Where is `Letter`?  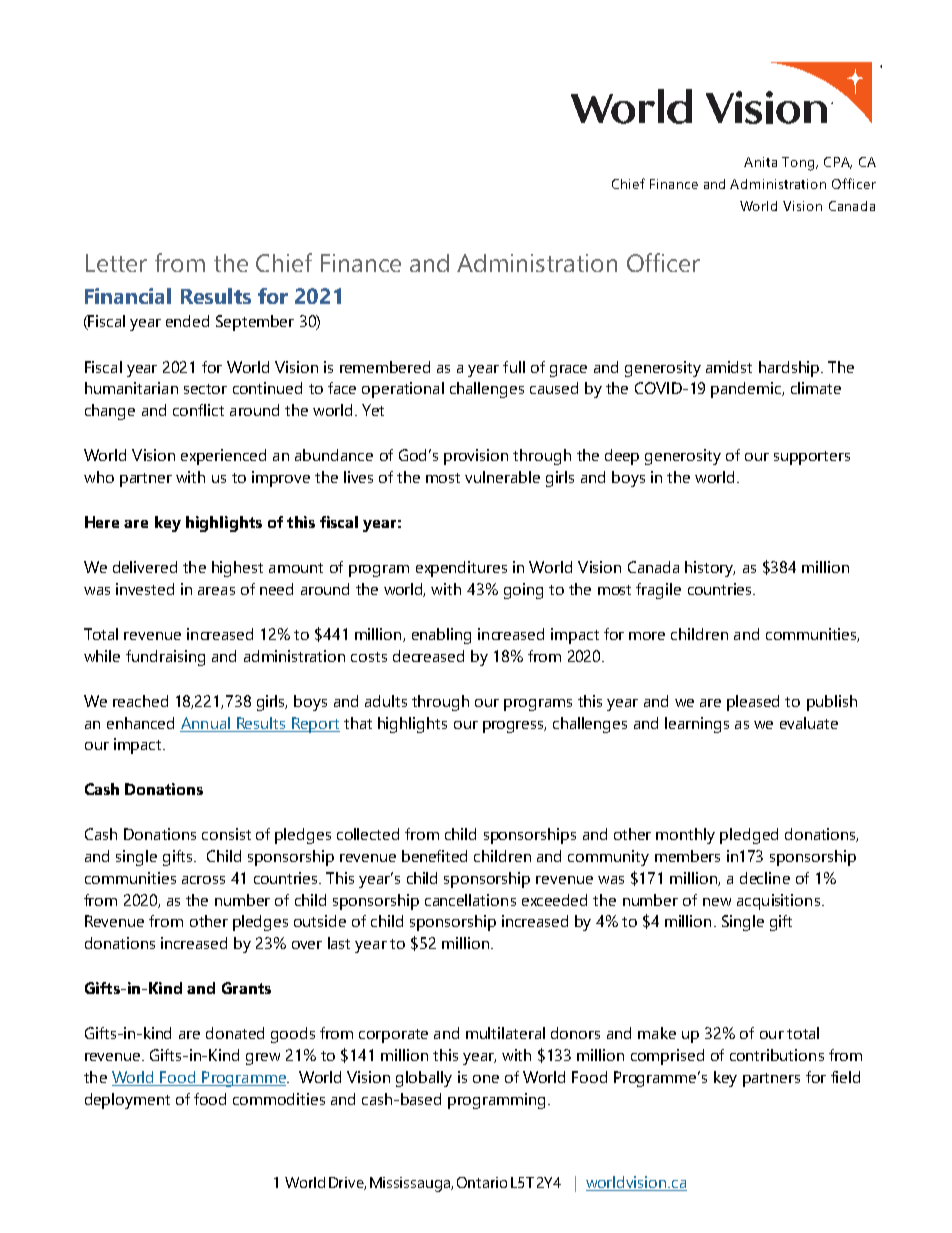 Letter is located at coordinates (116, 263).
